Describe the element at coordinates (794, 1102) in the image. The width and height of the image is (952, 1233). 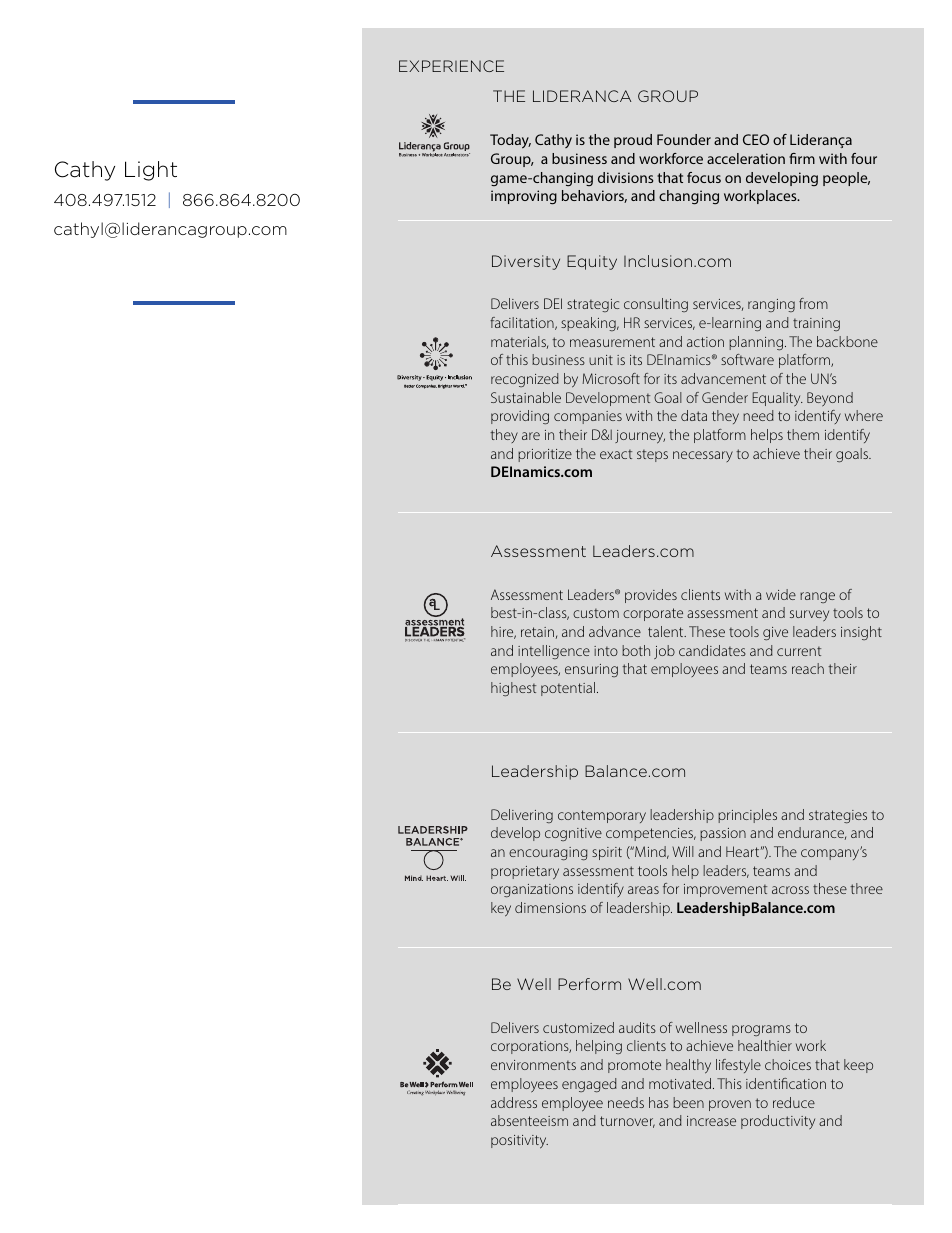
I see `reduce` at that location.
